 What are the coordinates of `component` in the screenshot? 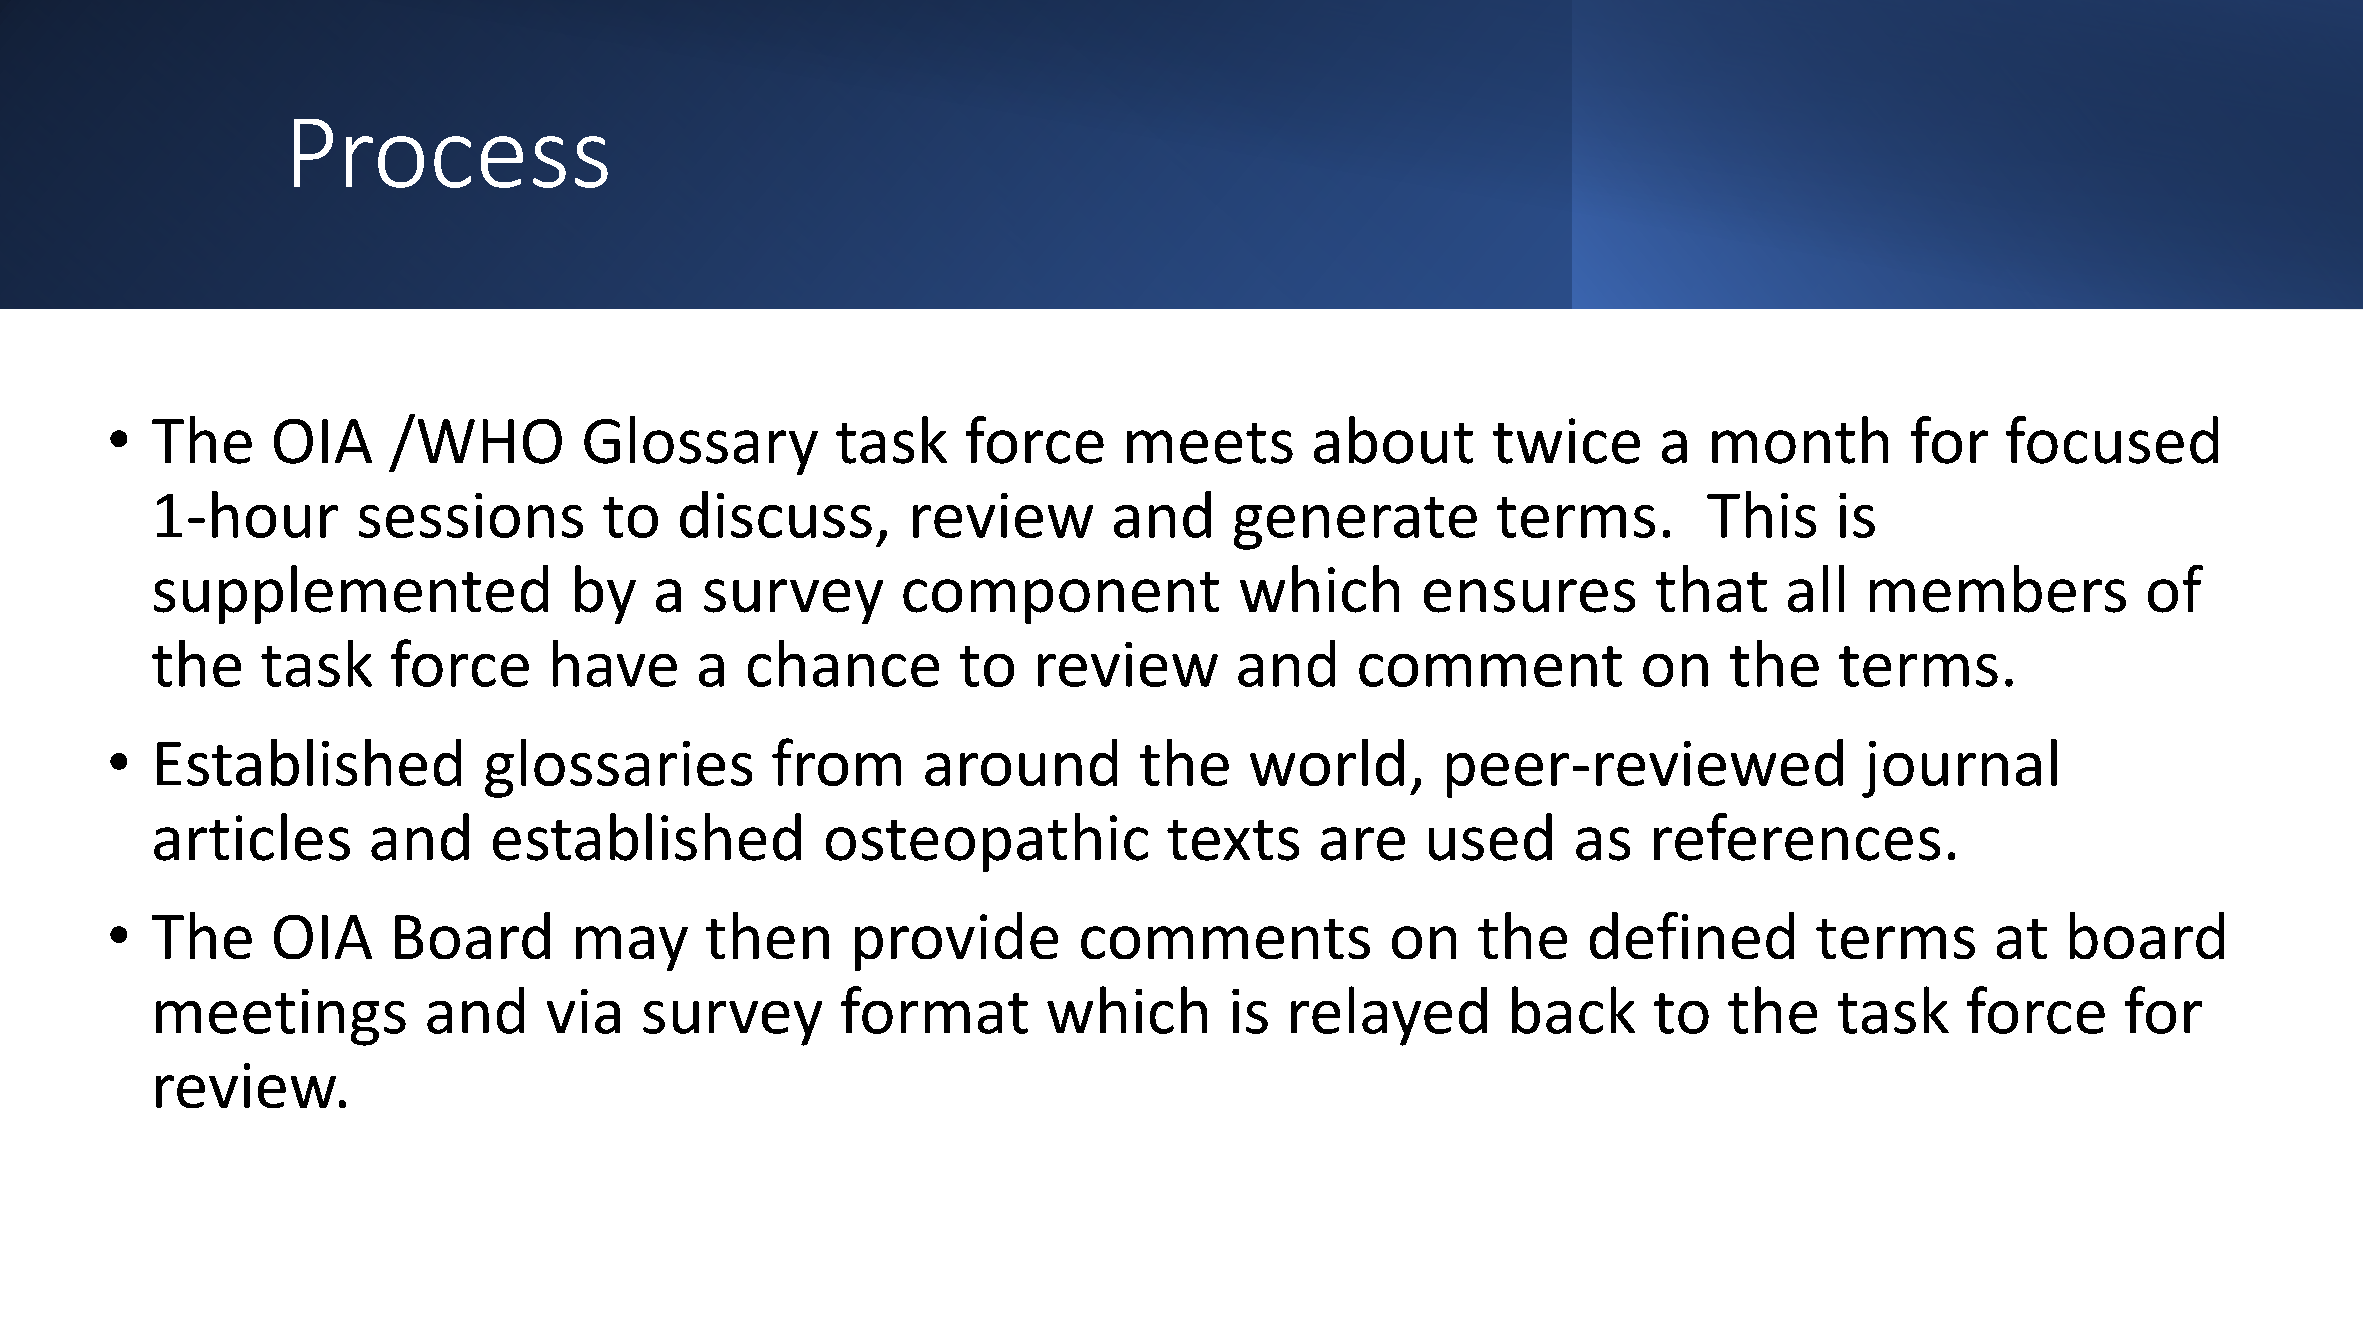 It's located at (1061, 598).
